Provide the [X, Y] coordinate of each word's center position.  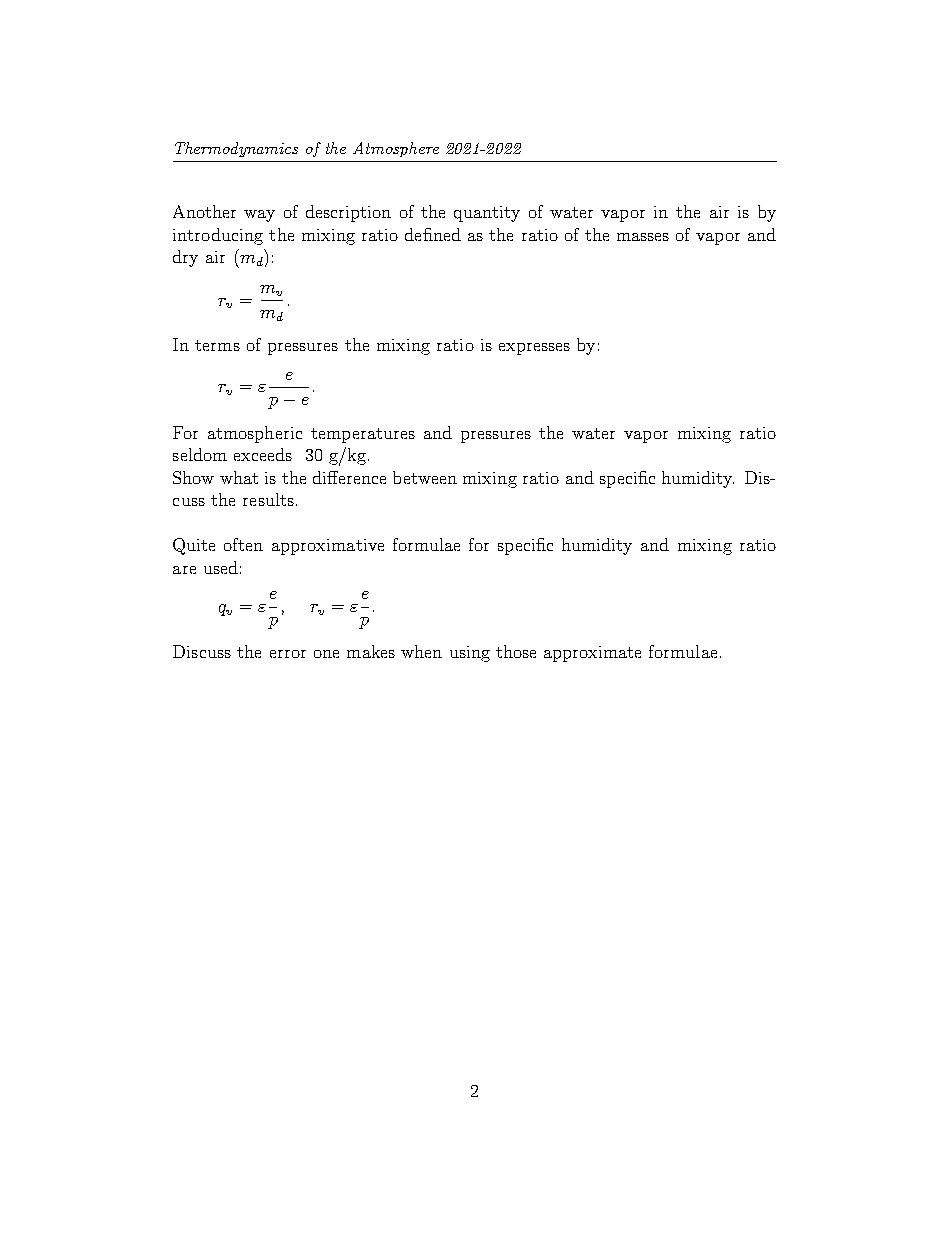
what [239, 477]
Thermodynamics [236, 149]
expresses [534, 349]
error [288, 654]
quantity [487, 214]
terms [217, 345]
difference [349, 477]
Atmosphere [396, 149]
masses [643, 237]
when [421, 651]
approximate [592, 654]
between [425, 477]
